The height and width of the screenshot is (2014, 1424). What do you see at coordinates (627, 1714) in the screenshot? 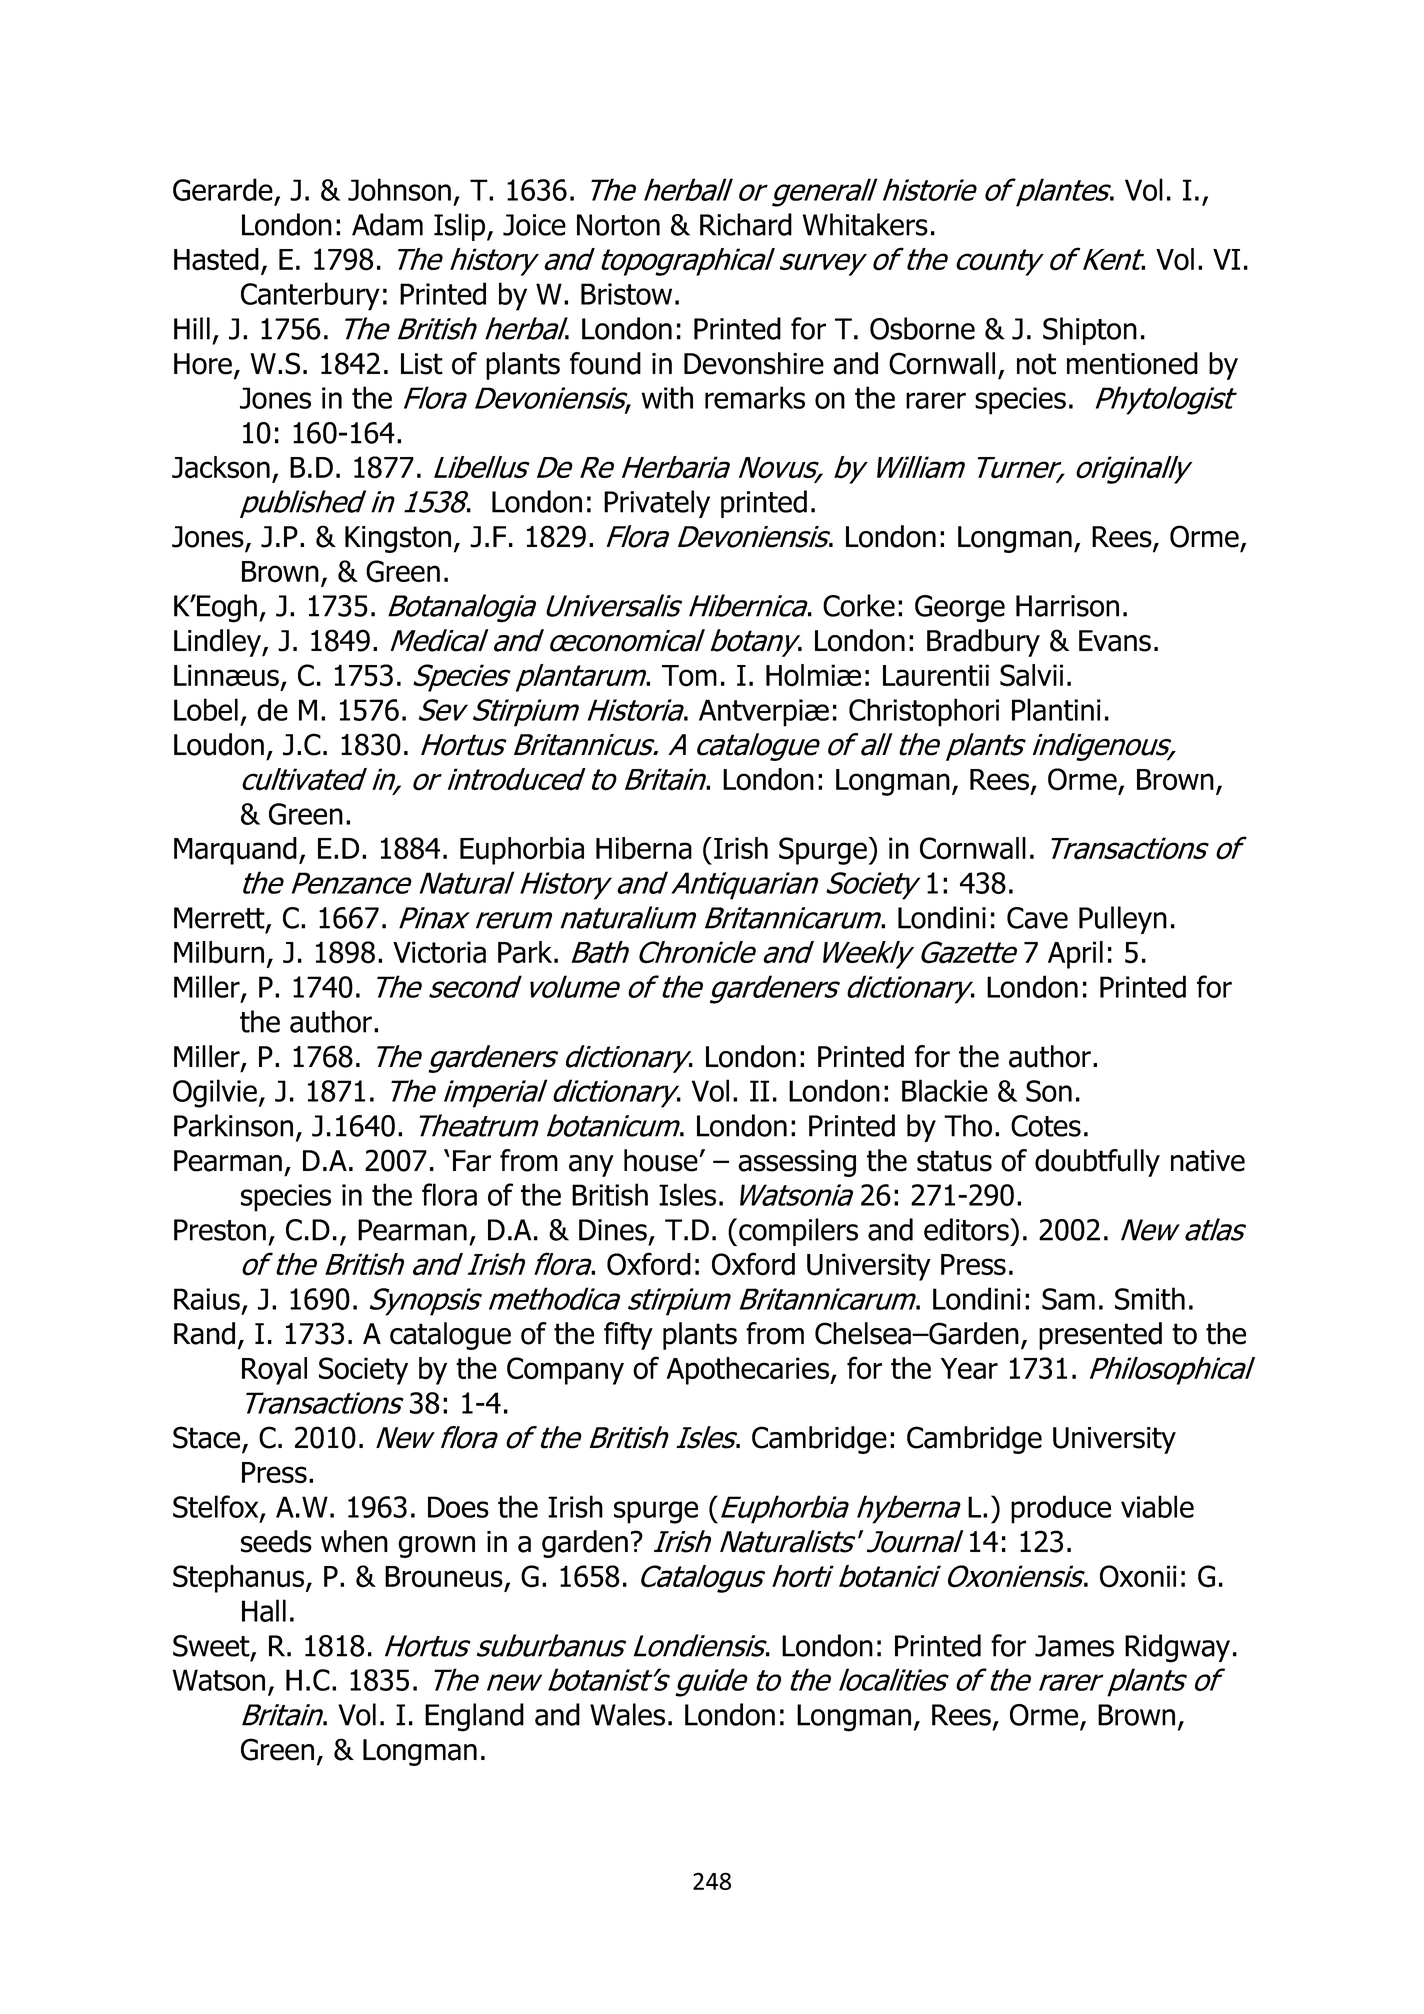
I see `Wales` at bounding box center [627, 1714].
